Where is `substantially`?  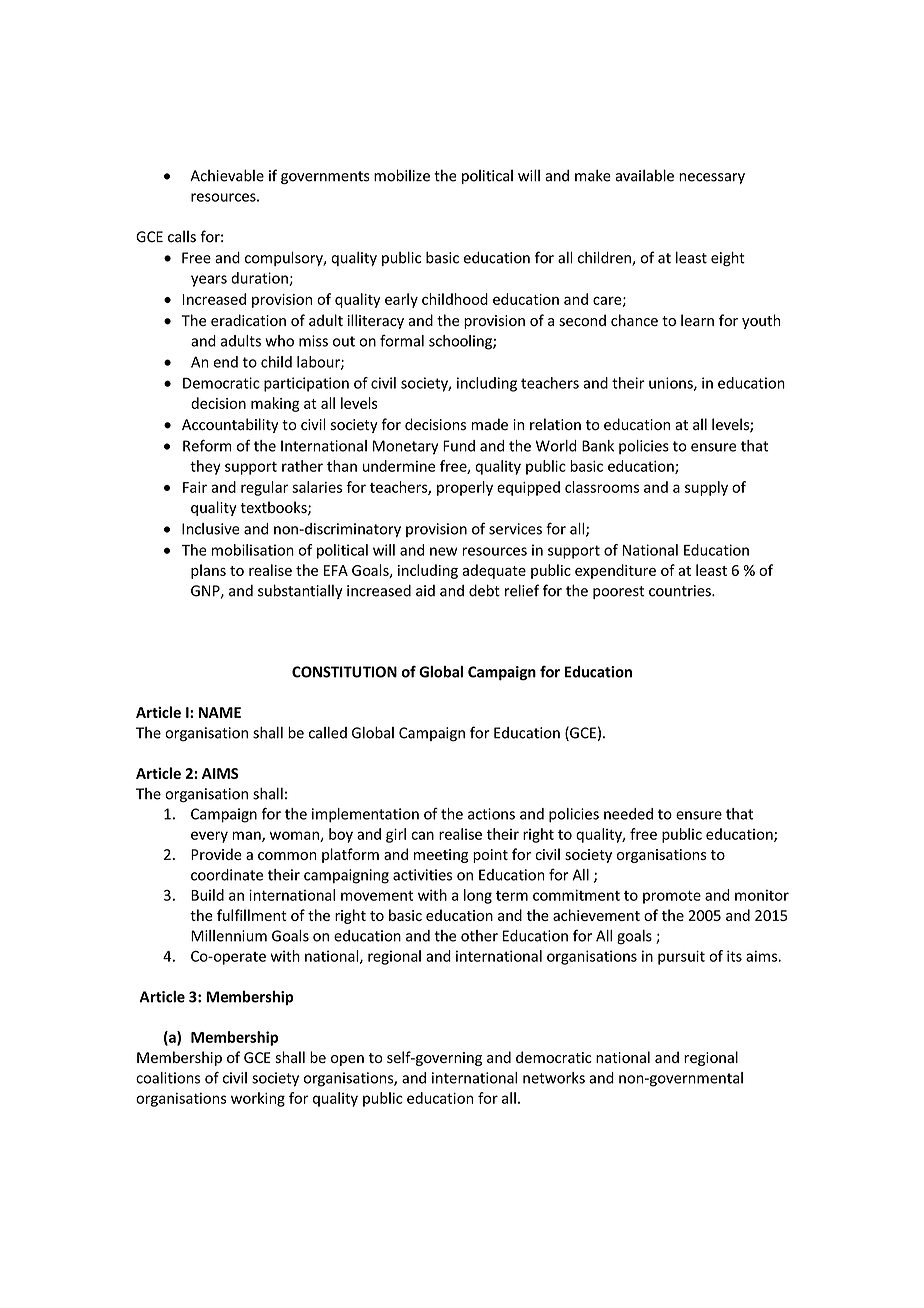 substantially is located at coordinates (300, 591).
